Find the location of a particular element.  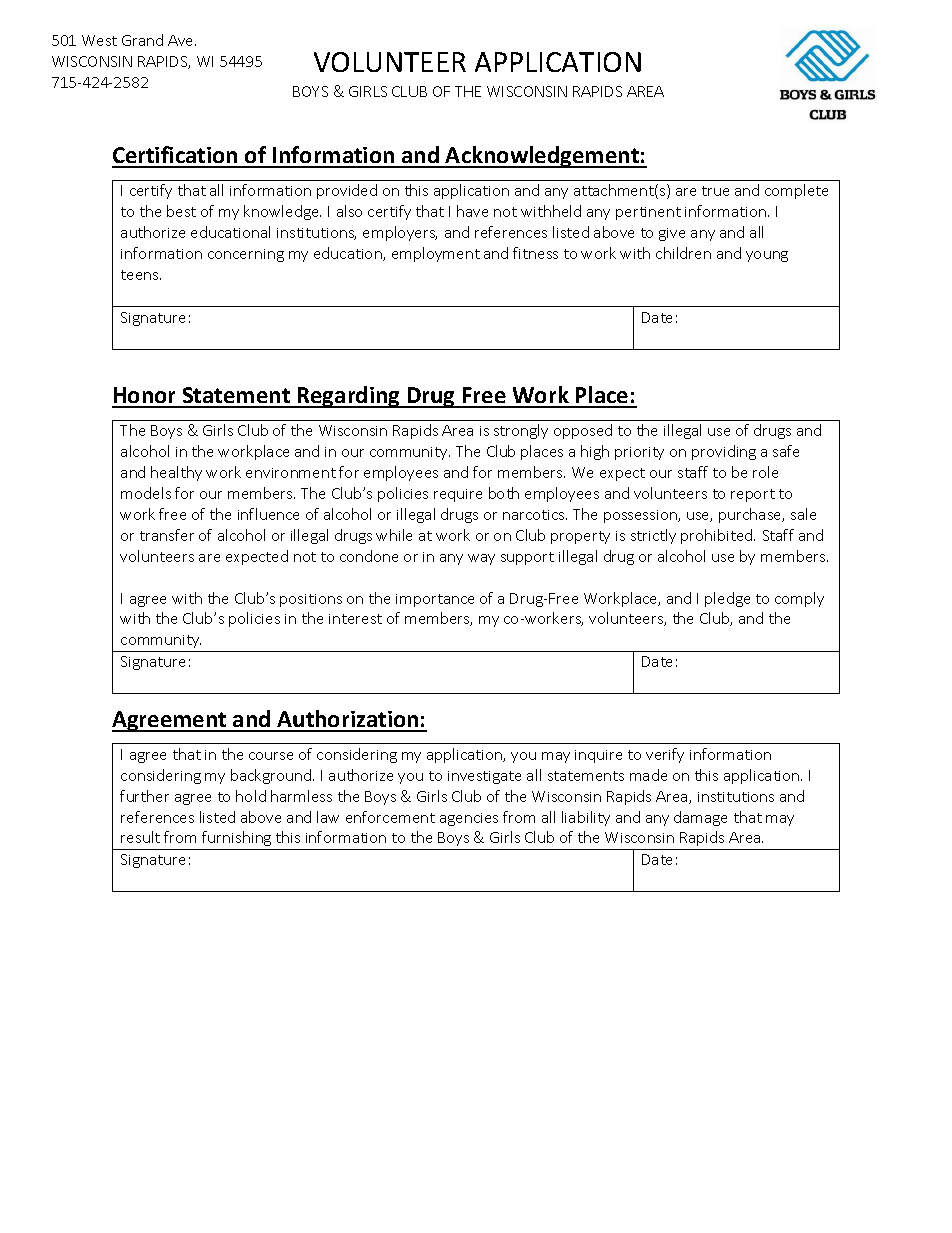

provided is located at coordinates (347, 191).
